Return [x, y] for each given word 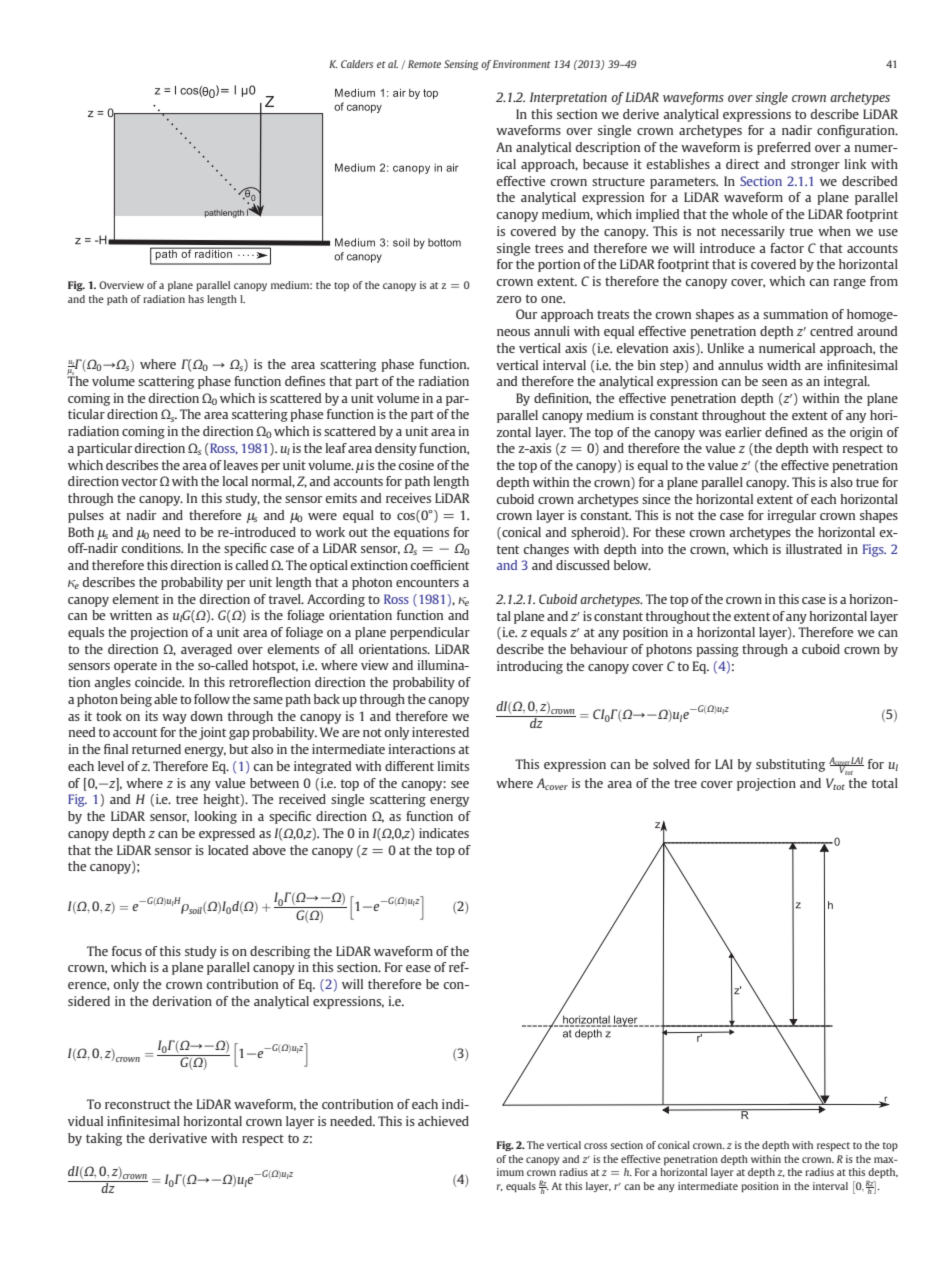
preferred [784, 148]
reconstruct [138, 1104]
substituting [790, 765]
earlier [743, 432]
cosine [416, 465]
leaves [241, 465]
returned [156, 749]
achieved [443, 1121]
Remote [424, 64]
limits [453, 766]
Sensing [461, 65]
